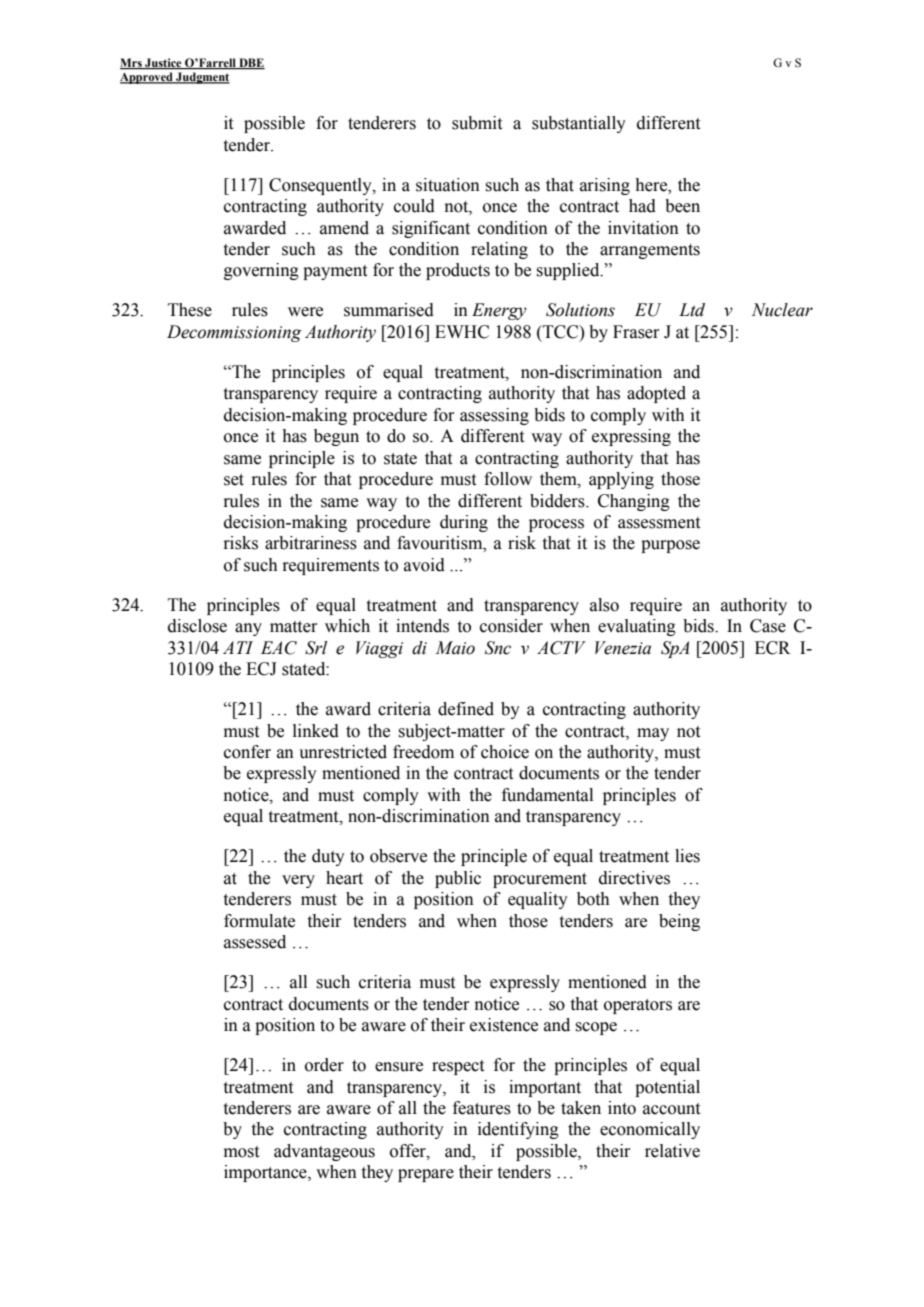 The image size is (924, 1307). I want to click on set, so click(234, 480).
